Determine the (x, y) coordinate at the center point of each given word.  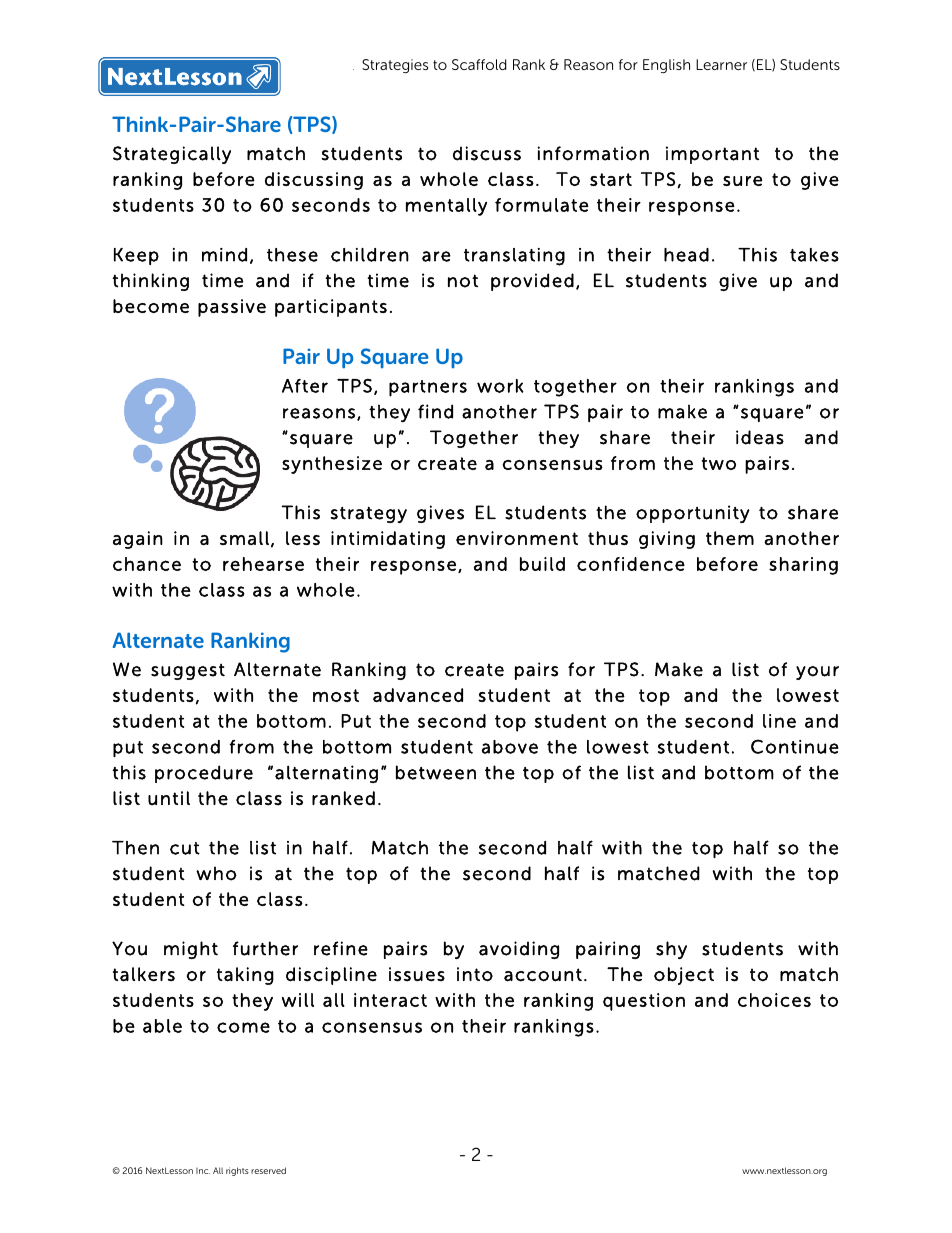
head (686, 255)
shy (671, 950)
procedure (204, 774)
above (510, 747)
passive (232, 308)
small (244, 538)
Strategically (172, 155)
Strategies (395, 66)
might (191, 950)
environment (517, 538)
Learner (721, 64)
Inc (203, 1171)
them (730, 538)
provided (532, 282)
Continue (795, 746)
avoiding (519, 950)
